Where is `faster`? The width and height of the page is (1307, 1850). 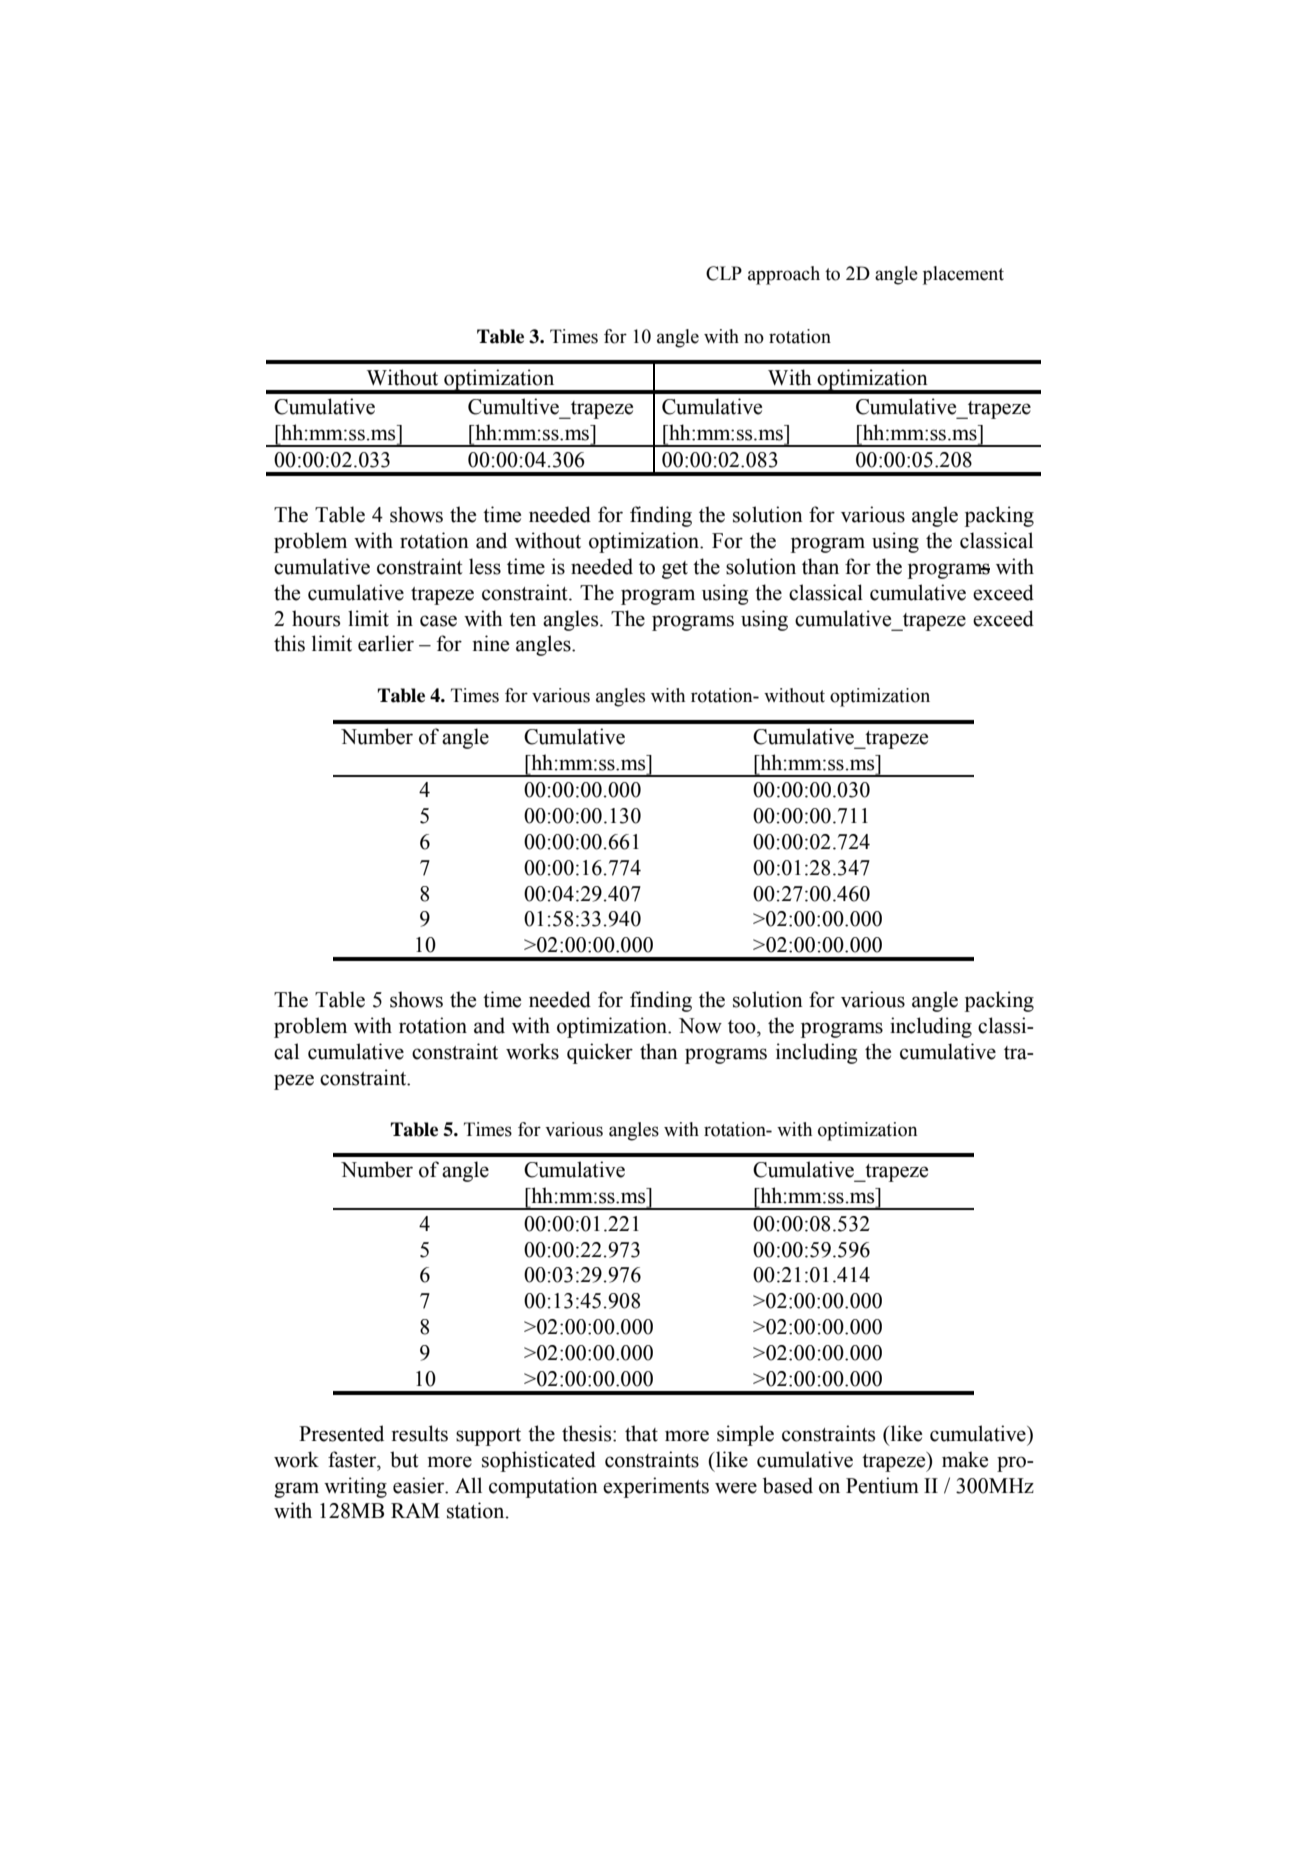
faster is located at coordinates (353, 1459).
